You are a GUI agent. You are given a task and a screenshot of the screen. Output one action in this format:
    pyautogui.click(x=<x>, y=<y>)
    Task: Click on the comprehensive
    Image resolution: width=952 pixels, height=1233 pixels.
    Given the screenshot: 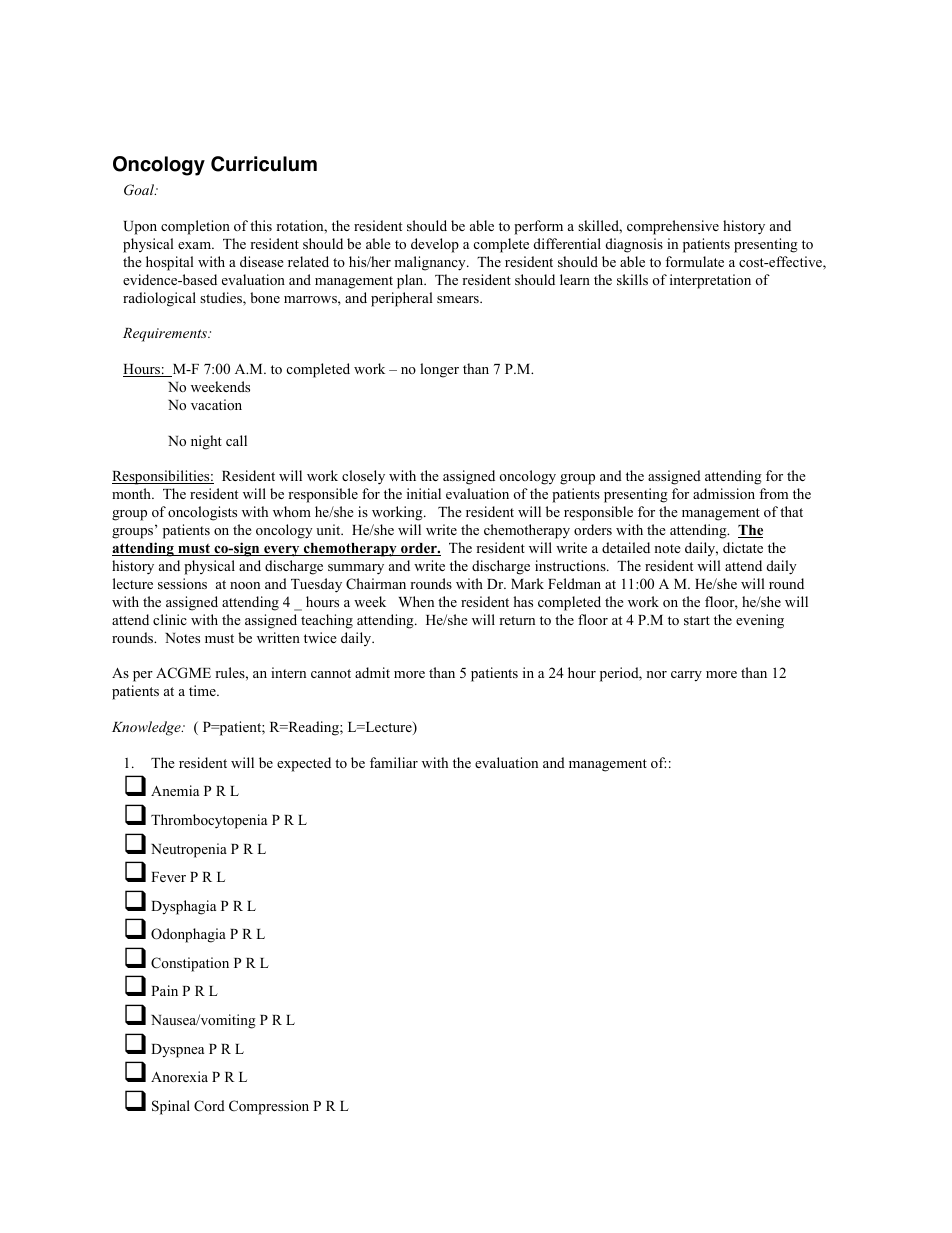 What is the action you would take?
    pyautogui.click(x=673, y=227)
